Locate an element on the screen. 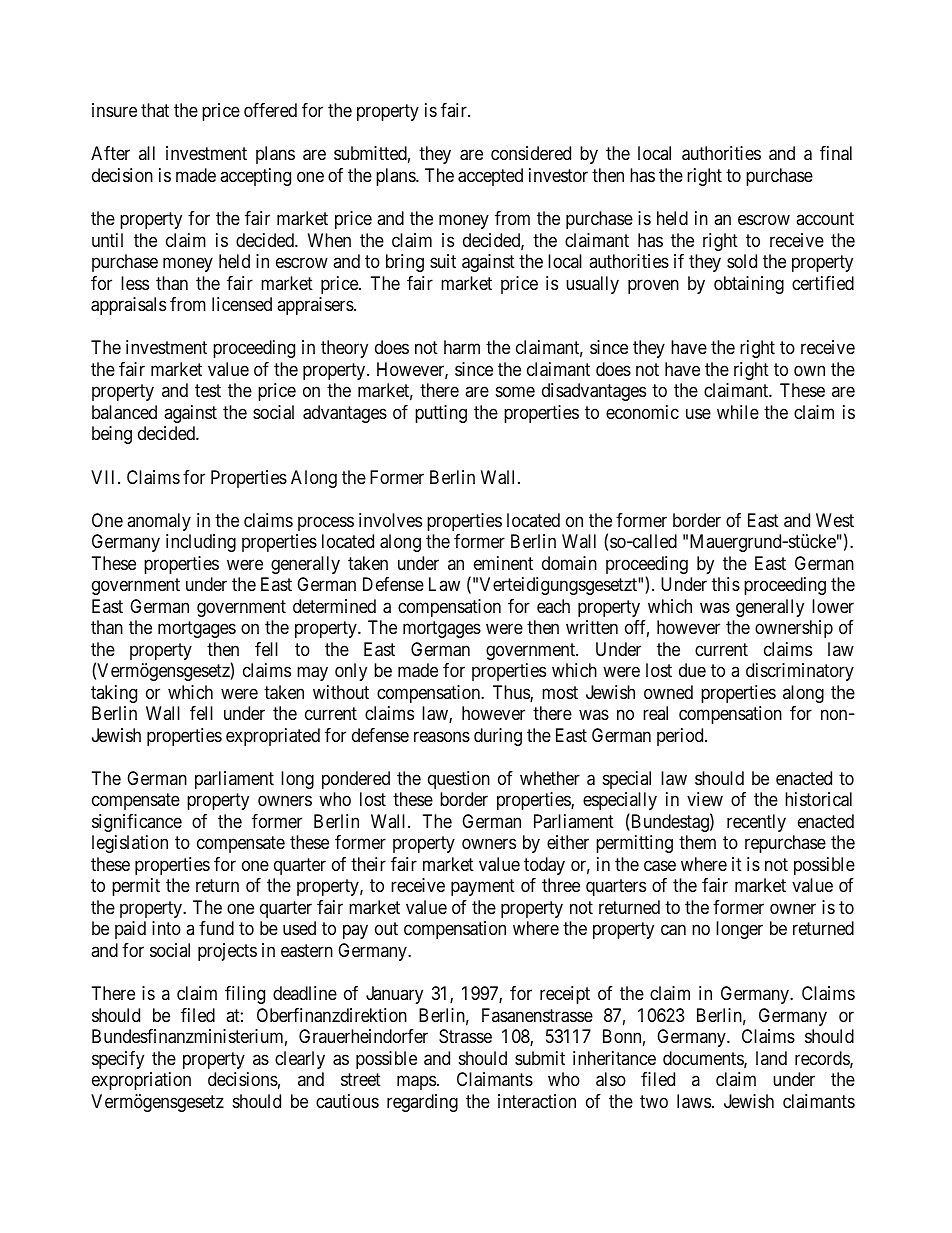  that is located at coordinates (155, 110).
